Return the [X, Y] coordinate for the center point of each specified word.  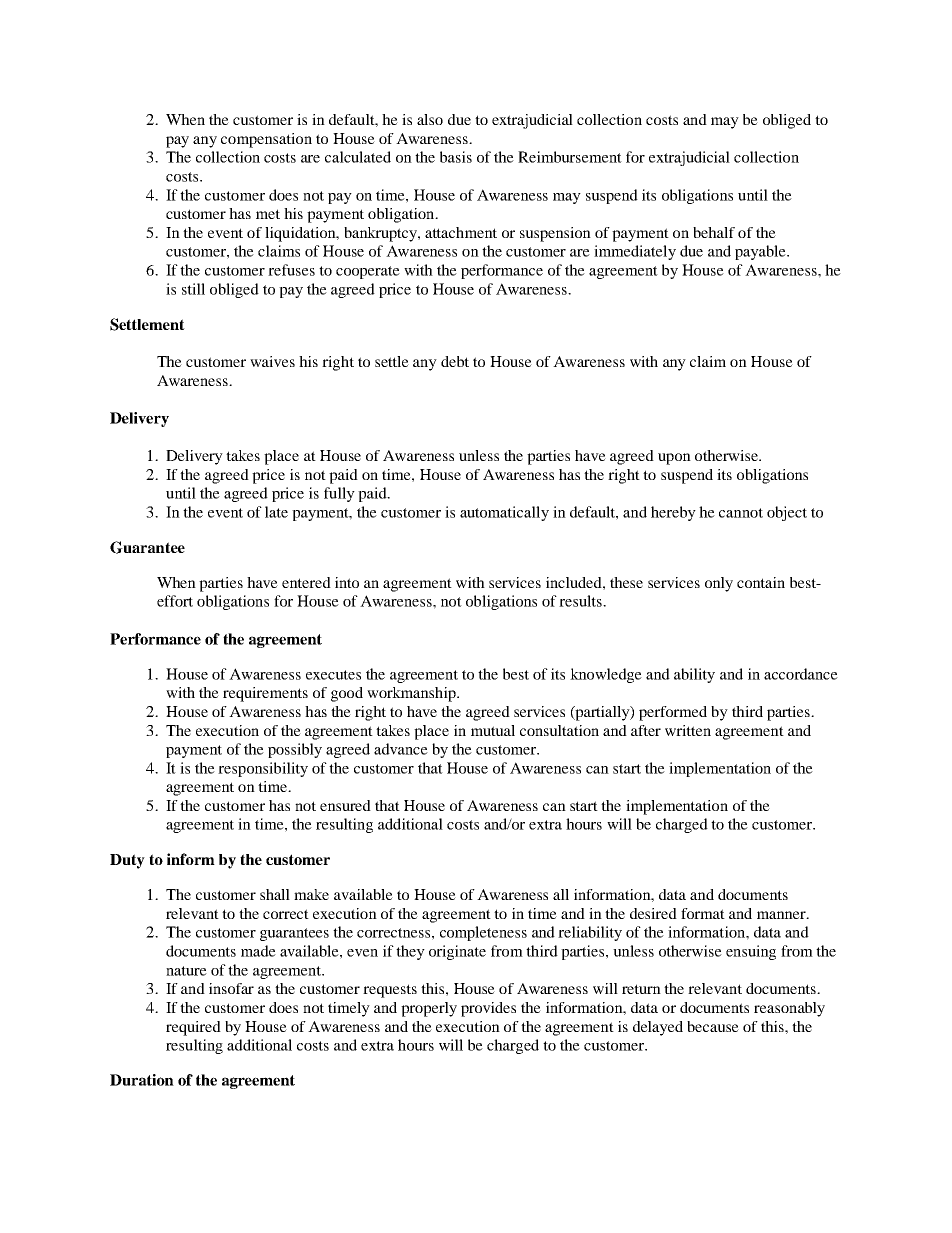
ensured [345, 805]
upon [674, 459]
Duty [127, 861]
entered [306, 582]
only [719, 584]
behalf [714, 232]
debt [455, 361]
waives [272, 361]
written [688, 730]
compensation [266, 140]
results [581, 601]
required [193, 1028]
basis [456, 157]
